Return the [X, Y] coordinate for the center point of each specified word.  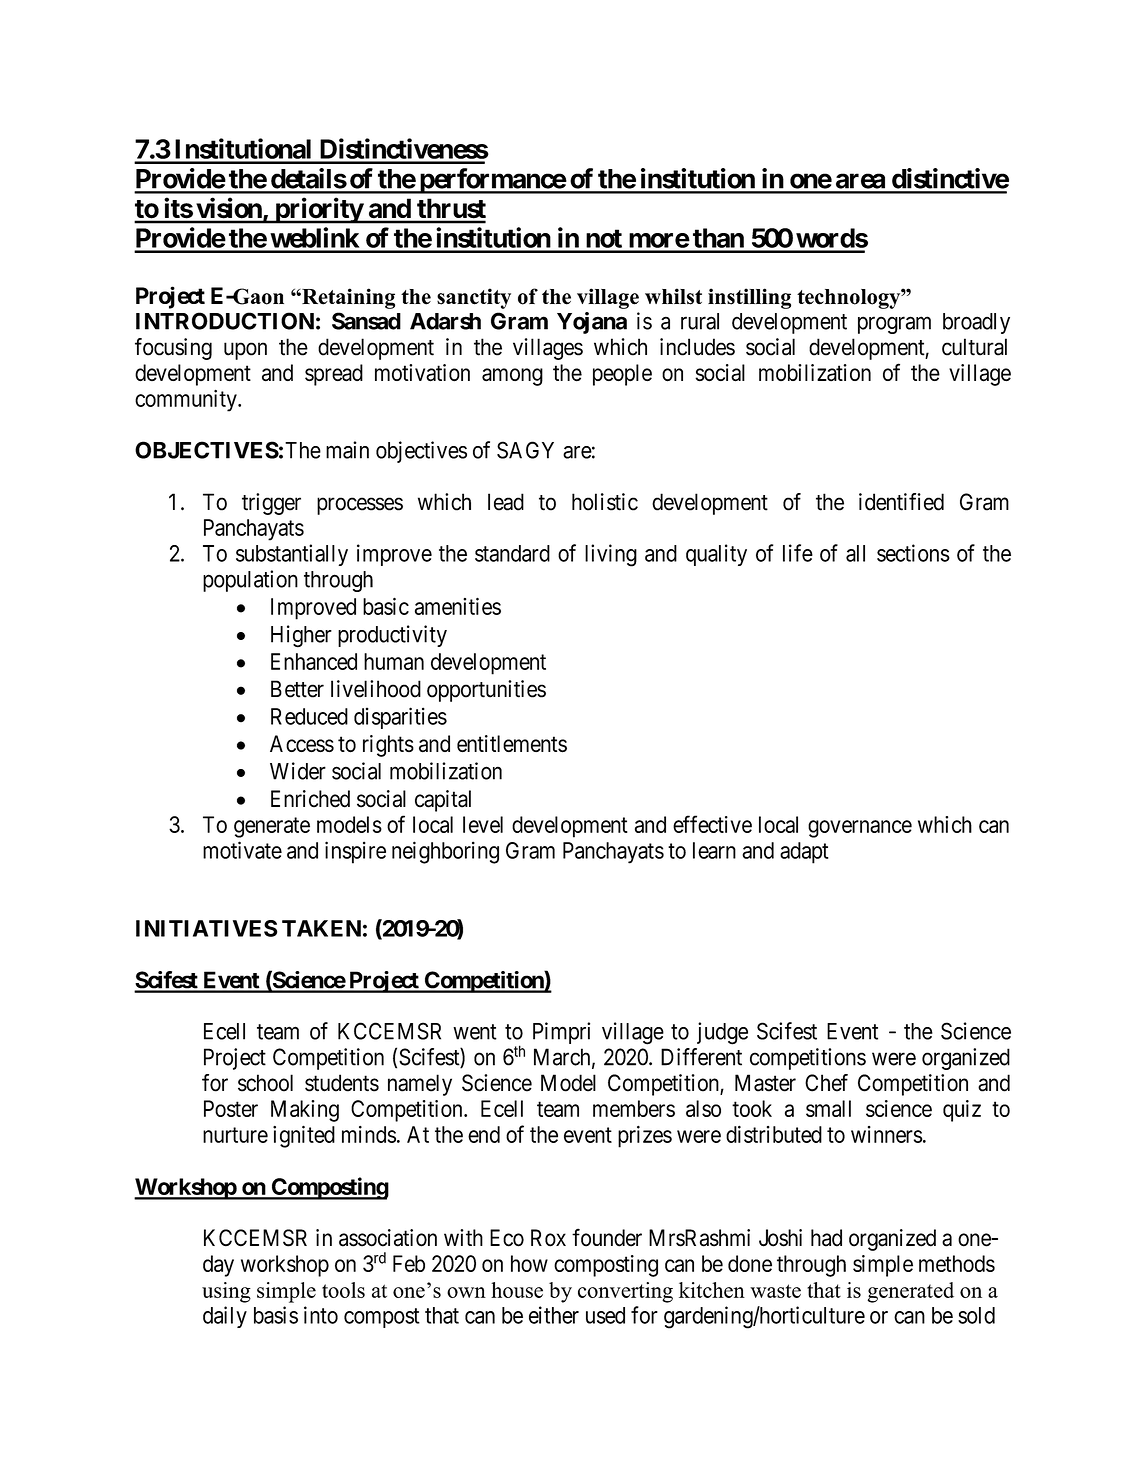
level [483, 824]
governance [860, 829]
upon [245, 351]
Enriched [310, 799]
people [622, 375]
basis [276, 1315]
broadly [976, 323]
